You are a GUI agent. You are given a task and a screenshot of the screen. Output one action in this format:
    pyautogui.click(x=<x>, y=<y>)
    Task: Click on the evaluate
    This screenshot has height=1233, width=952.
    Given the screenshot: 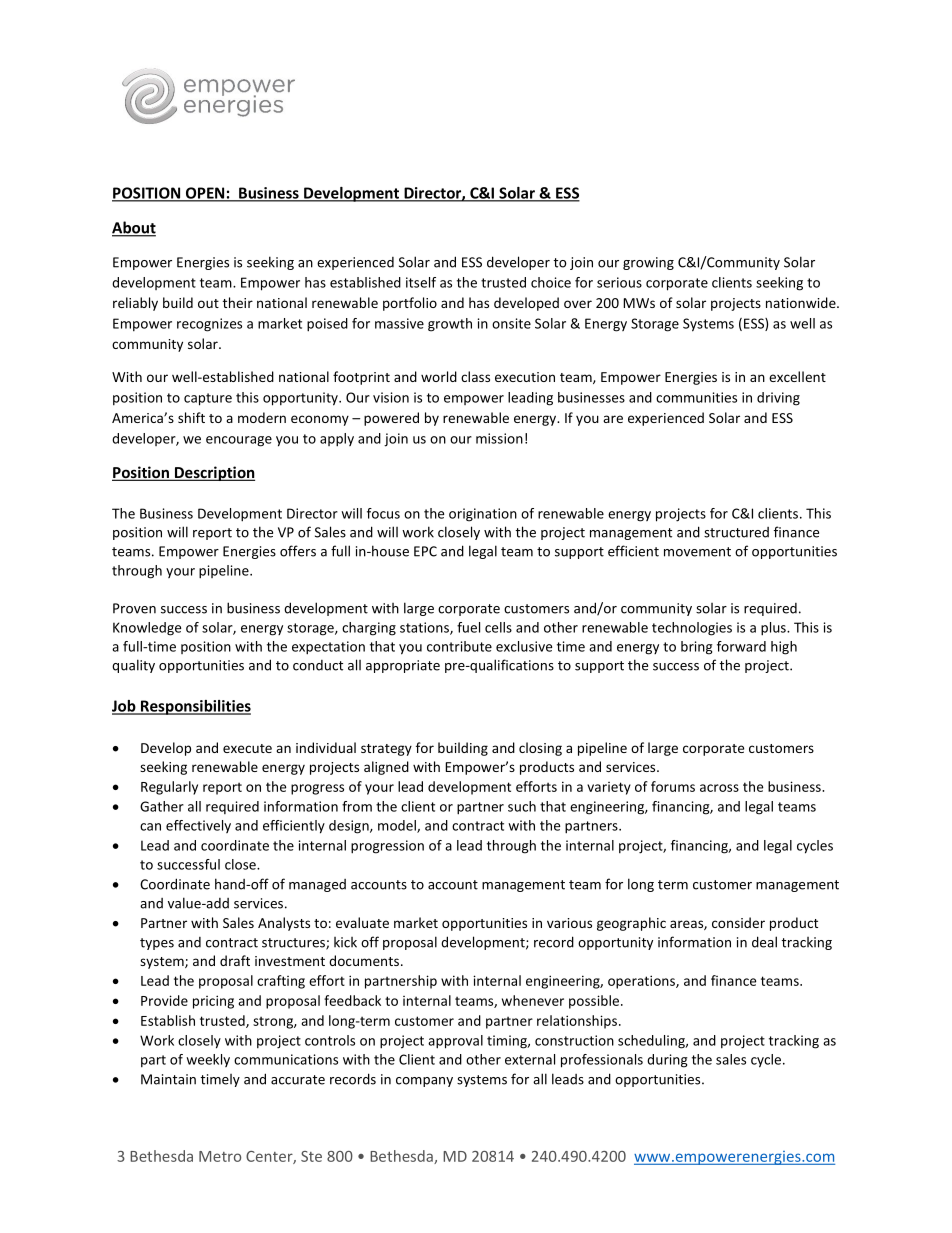 What is the action you would take?
    pyautogui.click(x=362, y=922)
